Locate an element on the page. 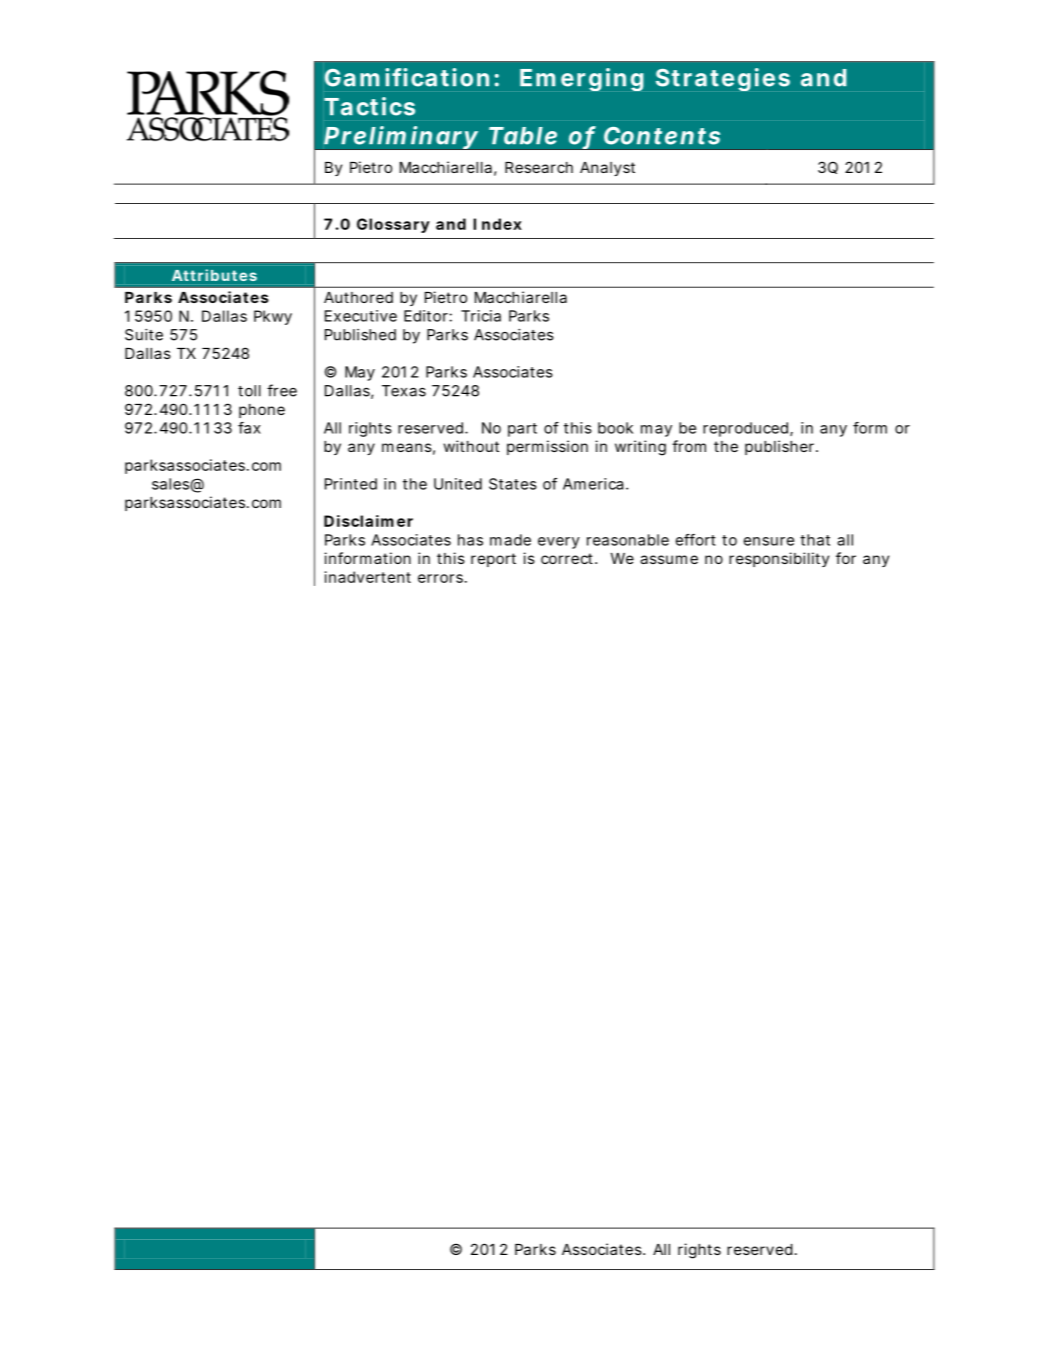 The image size is (1043, 1350). Suite is located at coordinates (144, 335).
